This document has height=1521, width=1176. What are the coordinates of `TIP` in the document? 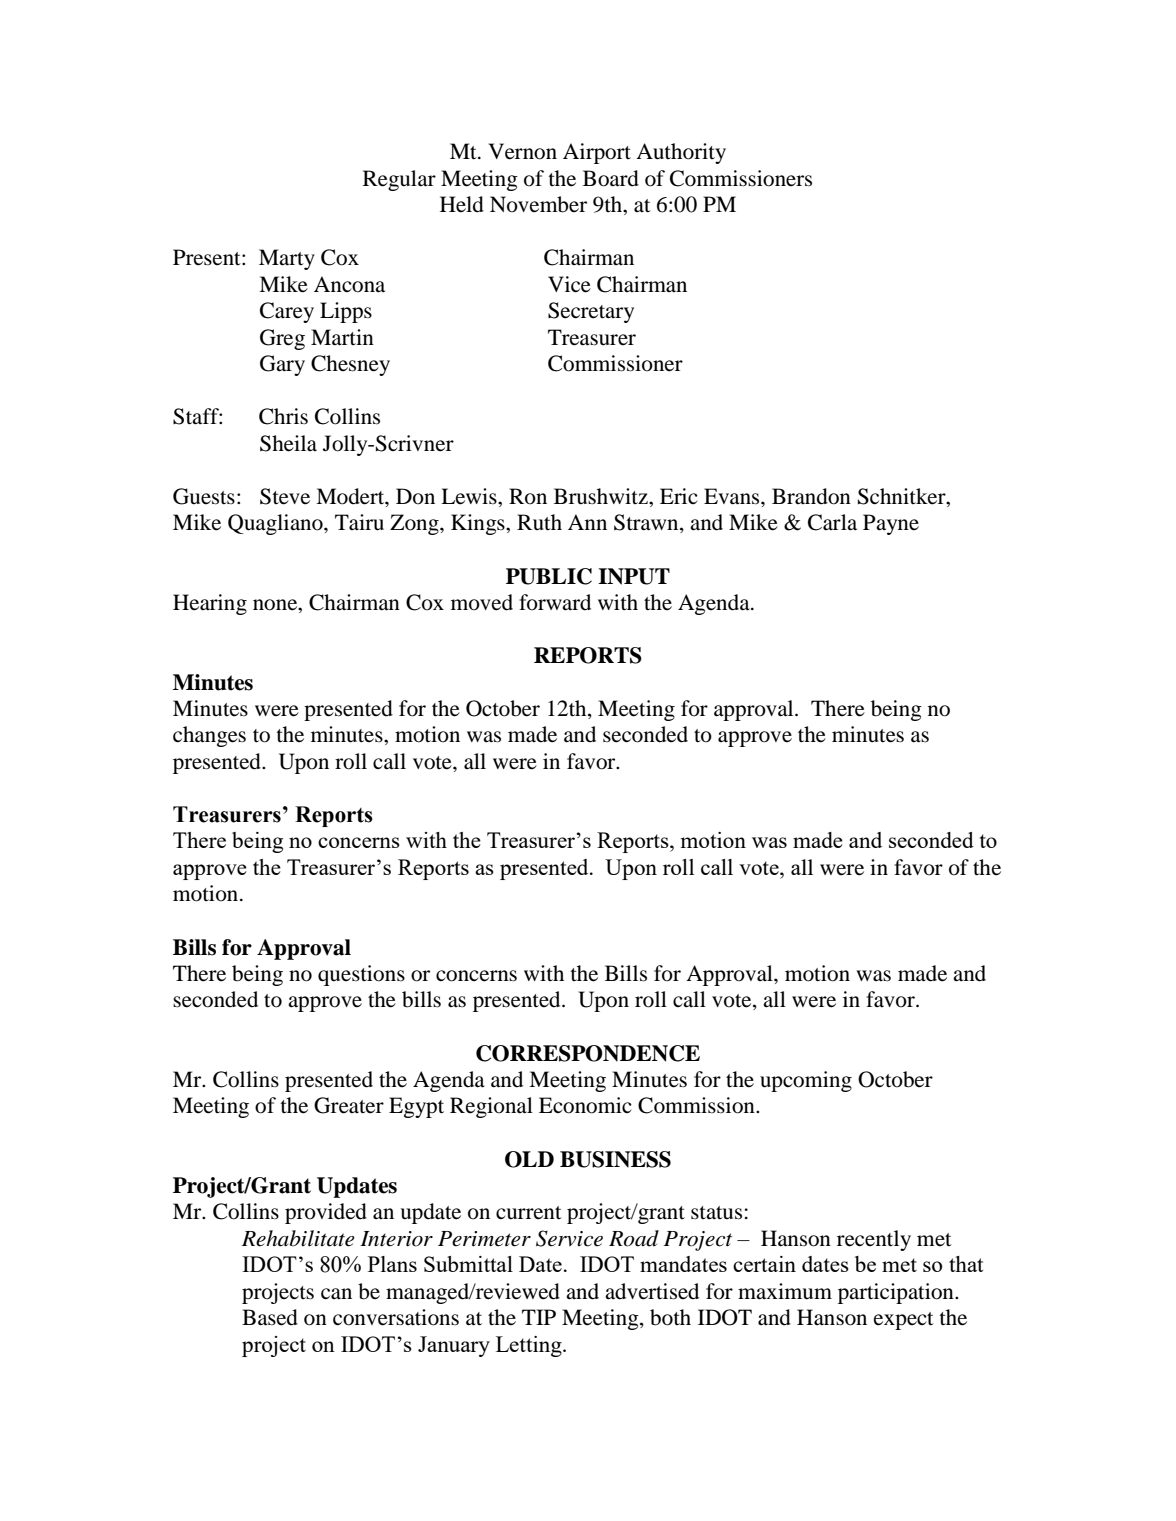 It's located at (539, 1317).
